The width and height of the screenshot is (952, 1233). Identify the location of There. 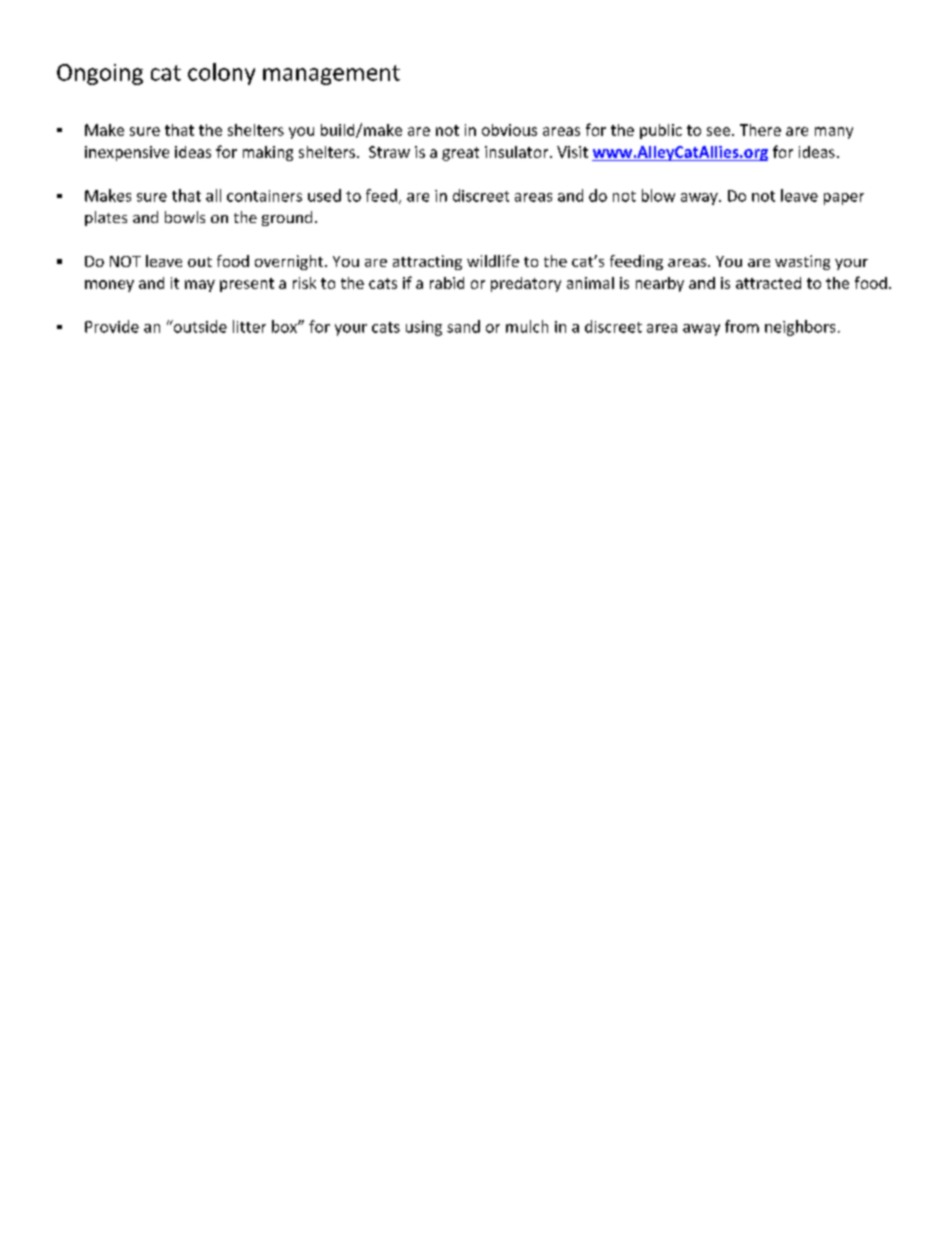
(760, 130).
